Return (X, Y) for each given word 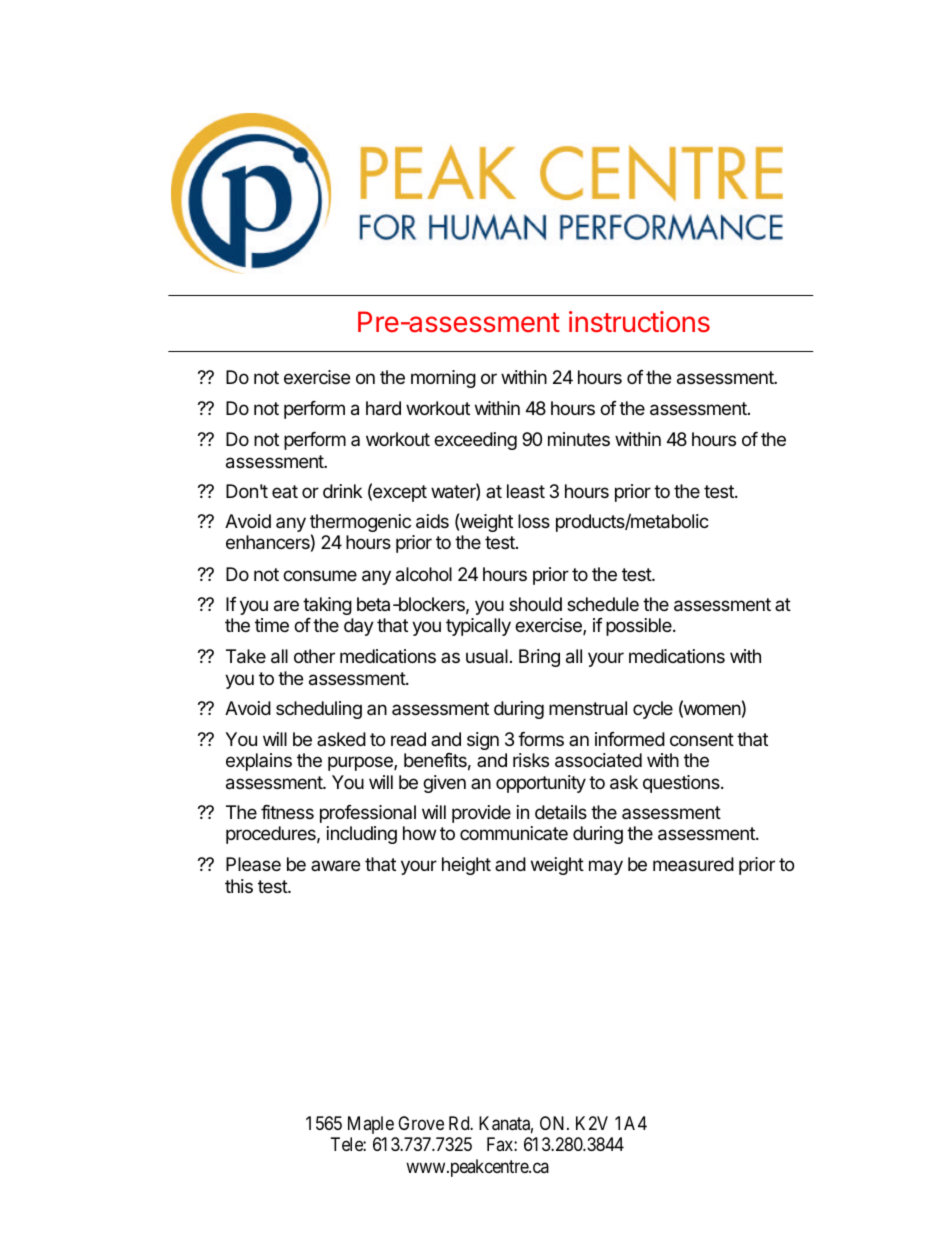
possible (640, 627)
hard (383, 408)
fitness (287, 812)
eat (285, 491)
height (466, 866)
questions (682, 784)
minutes (579, 439)
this (239, 886)
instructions (639, 322)
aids (432, 521)
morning (443, 379)
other (314, 656)
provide (481, 814)
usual (487, 656)
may (606, 867)
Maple (371, 1125)
